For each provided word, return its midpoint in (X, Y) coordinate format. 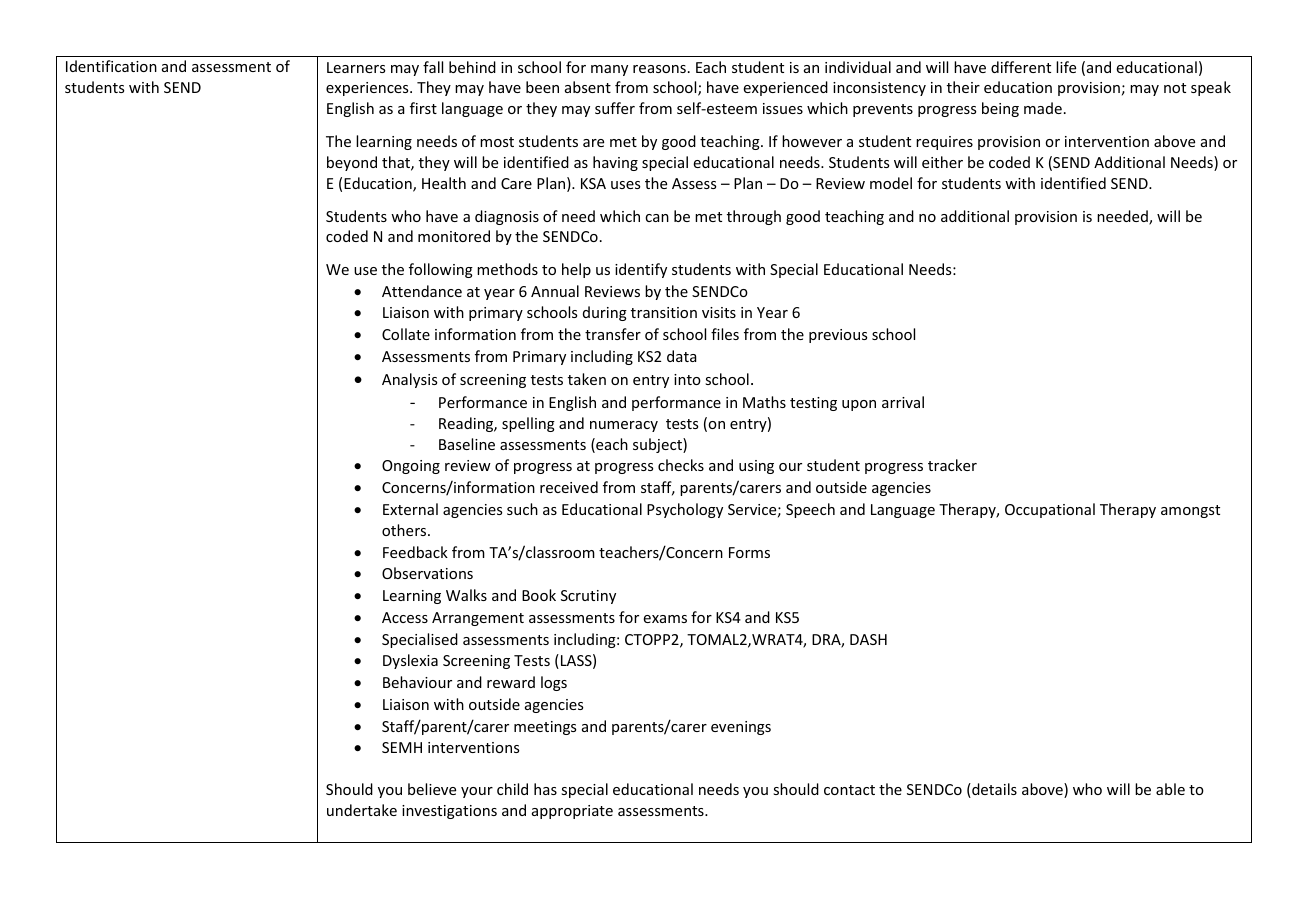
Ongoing (411, 467)
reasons (659, 69)
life (1066, 67)
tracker (952, 465)
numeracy (624, 426)
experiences (368, 89)
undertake (362, 810)
